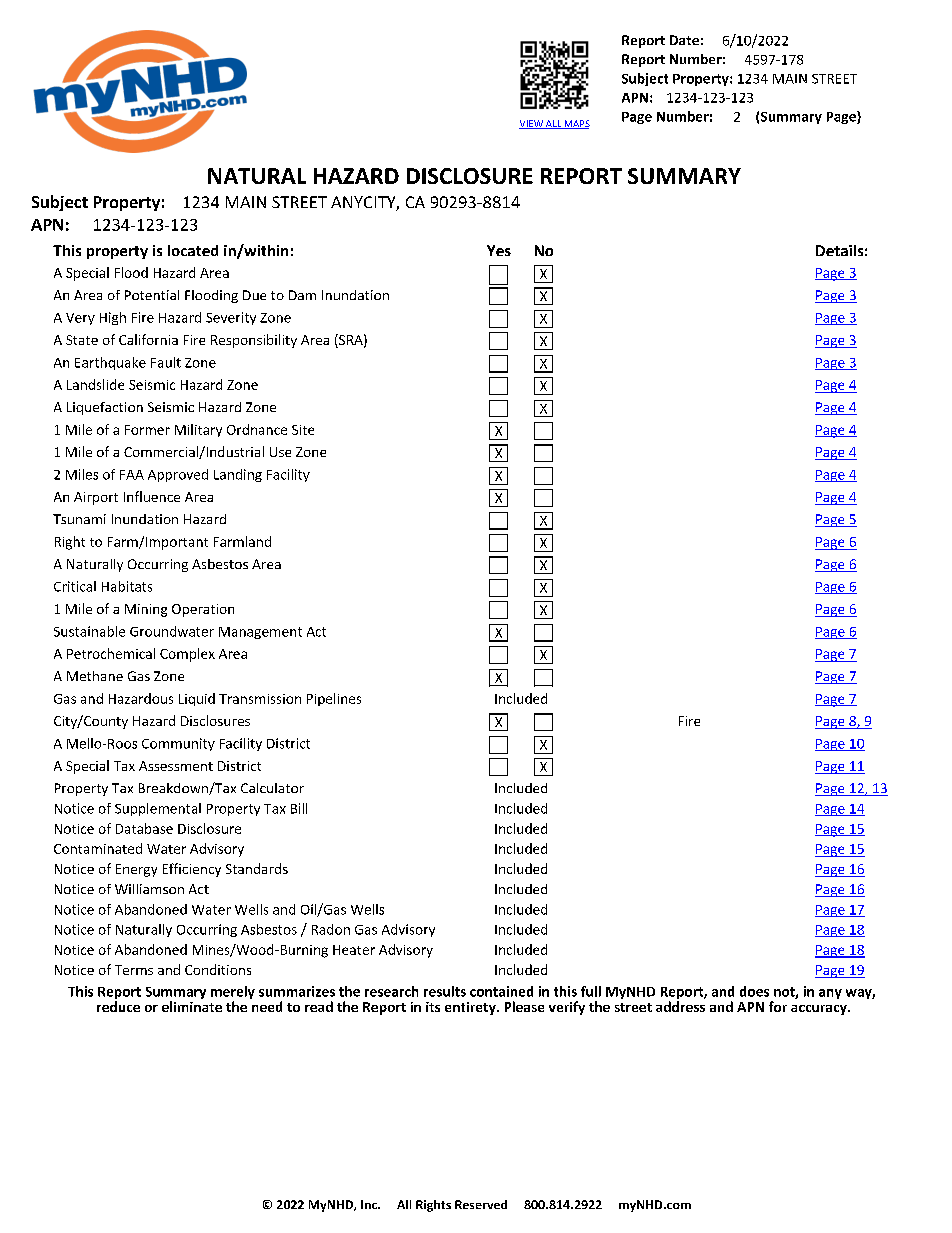 The height and width of the page is (1233, 952). I want to click on VIEW, so click(532, 124).
